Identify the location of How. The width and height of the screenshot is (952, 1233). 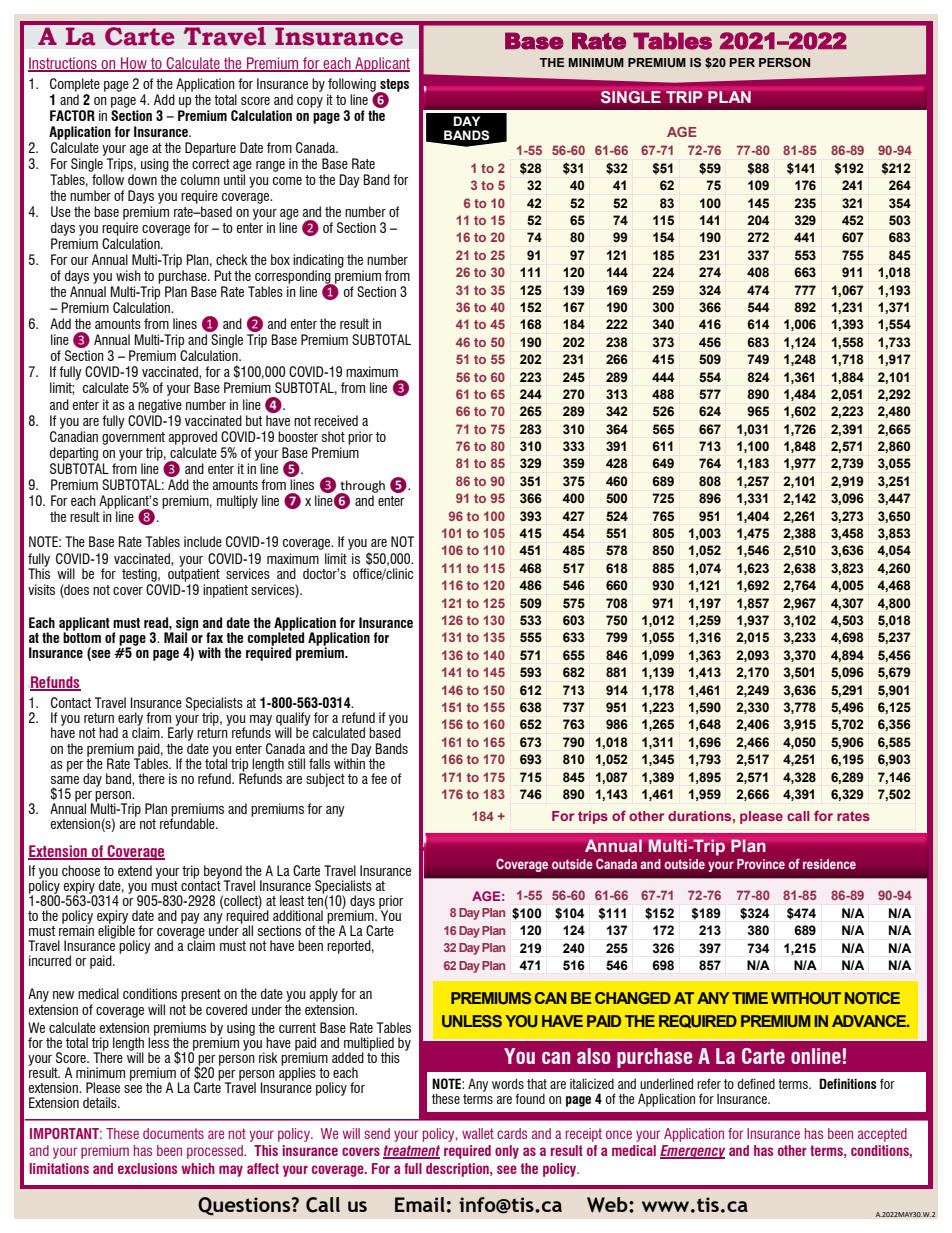
(134, 64).
